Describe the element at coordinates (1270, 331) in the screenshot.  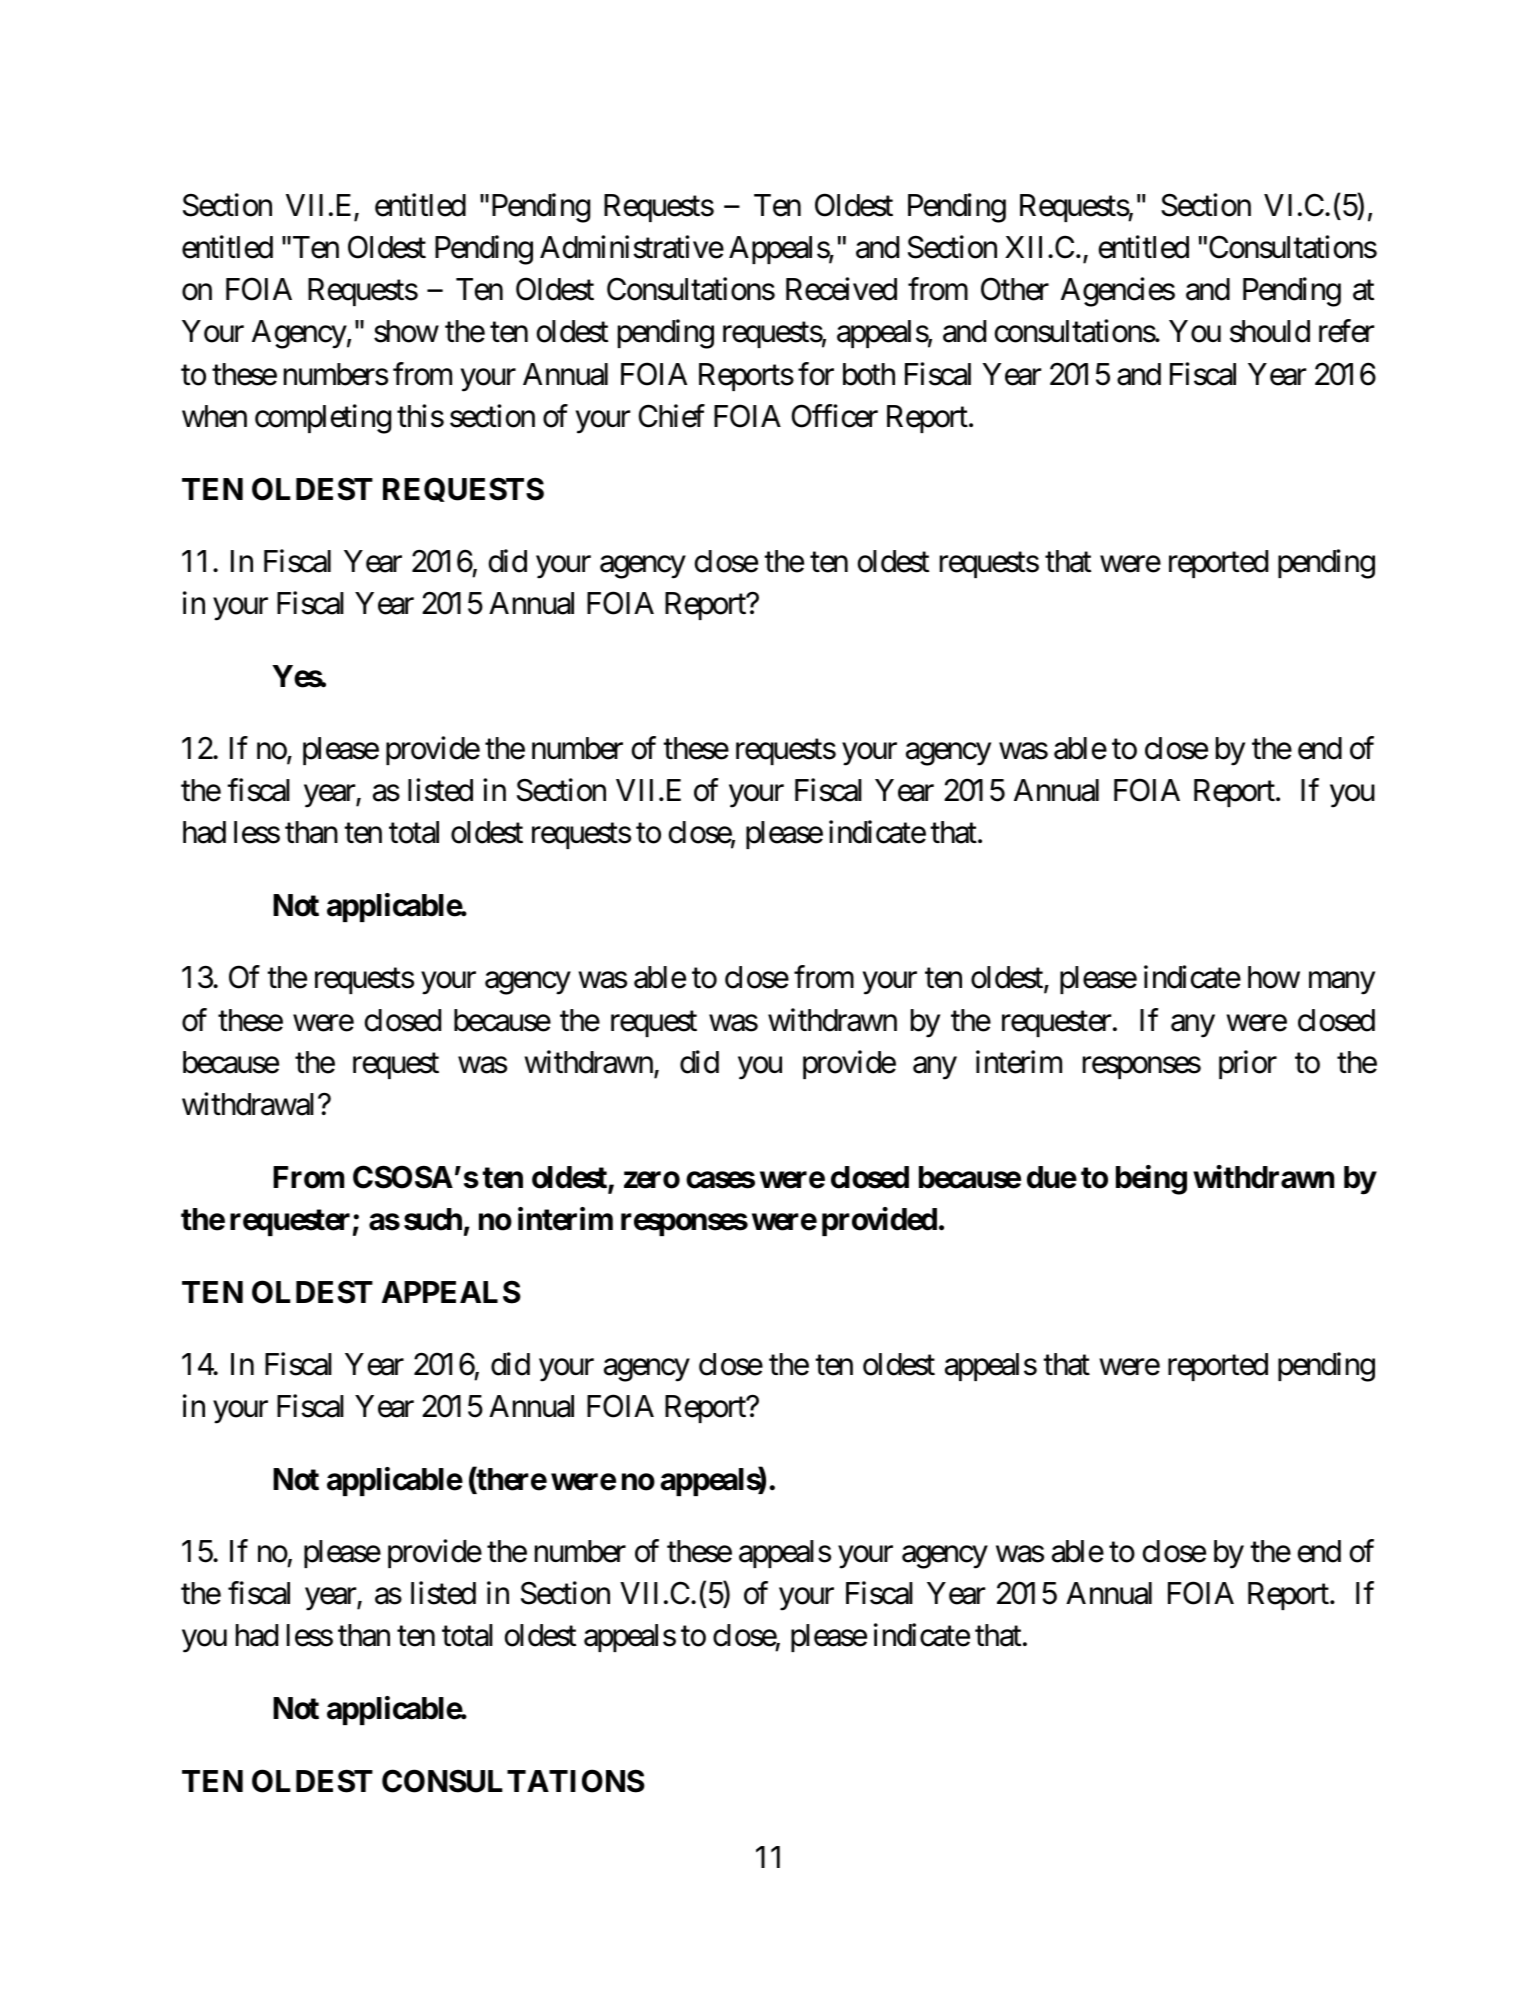
I see `should` at that location.
